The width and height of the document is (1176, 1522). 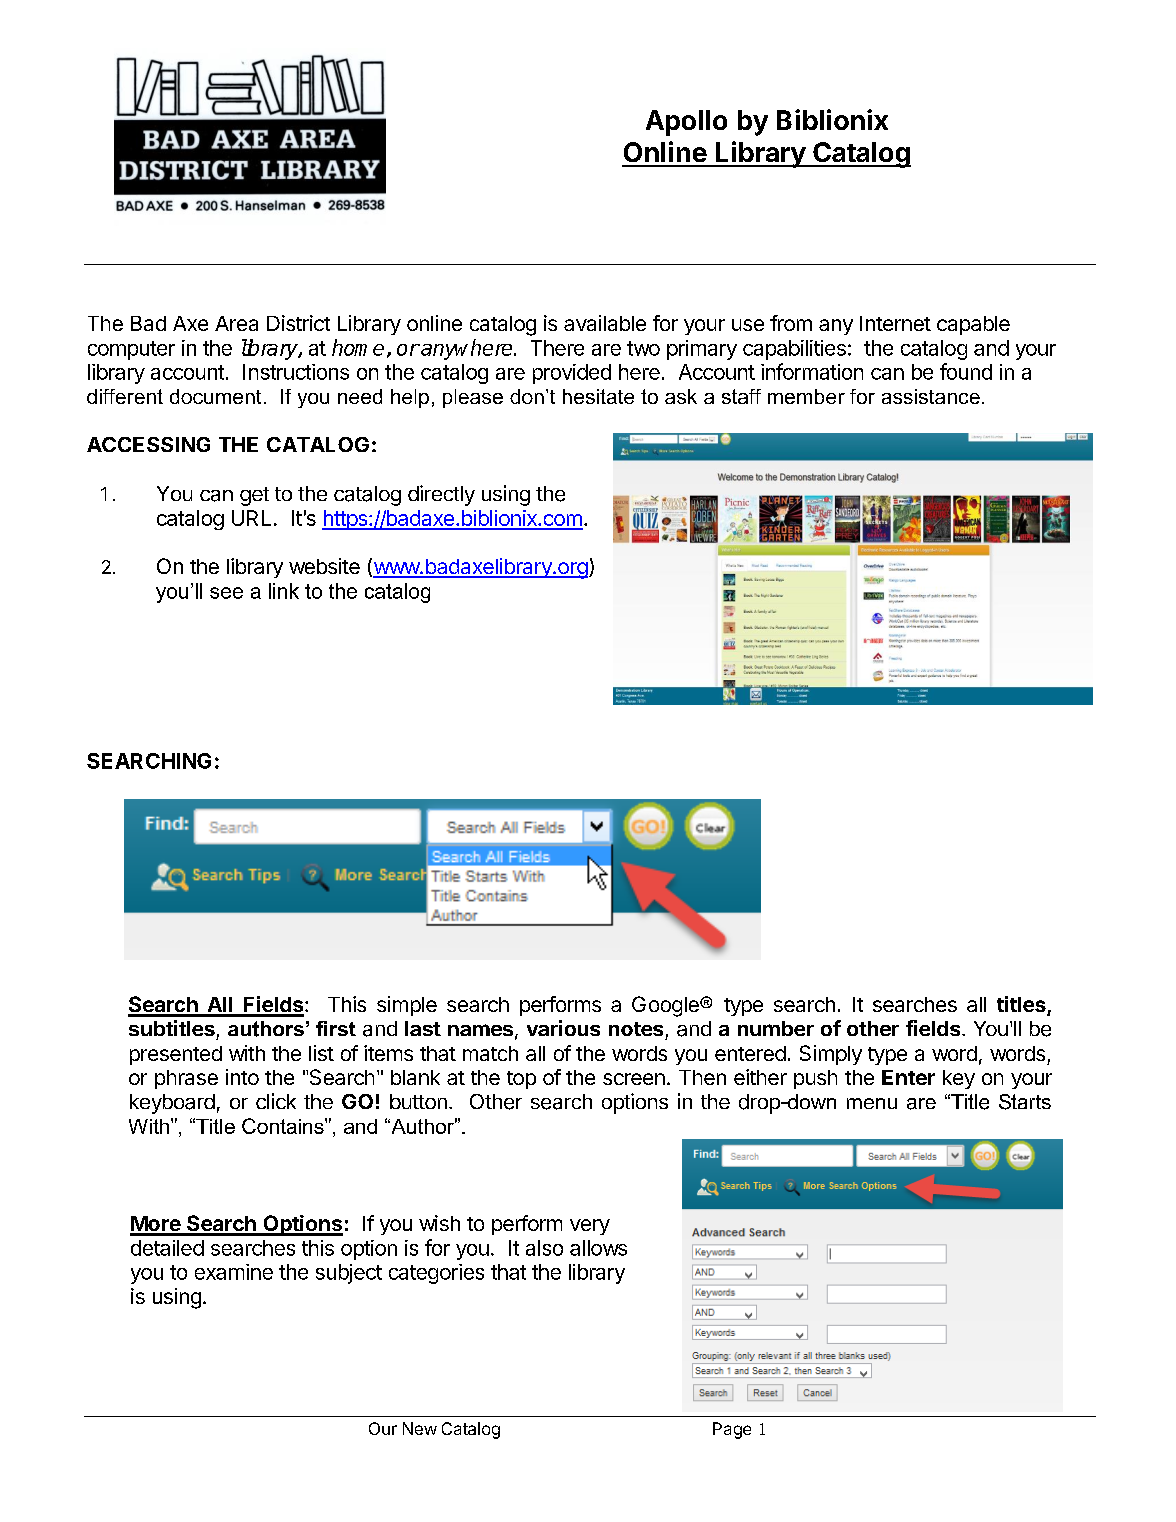 I want to click on member, so click(x=806, y=396).
